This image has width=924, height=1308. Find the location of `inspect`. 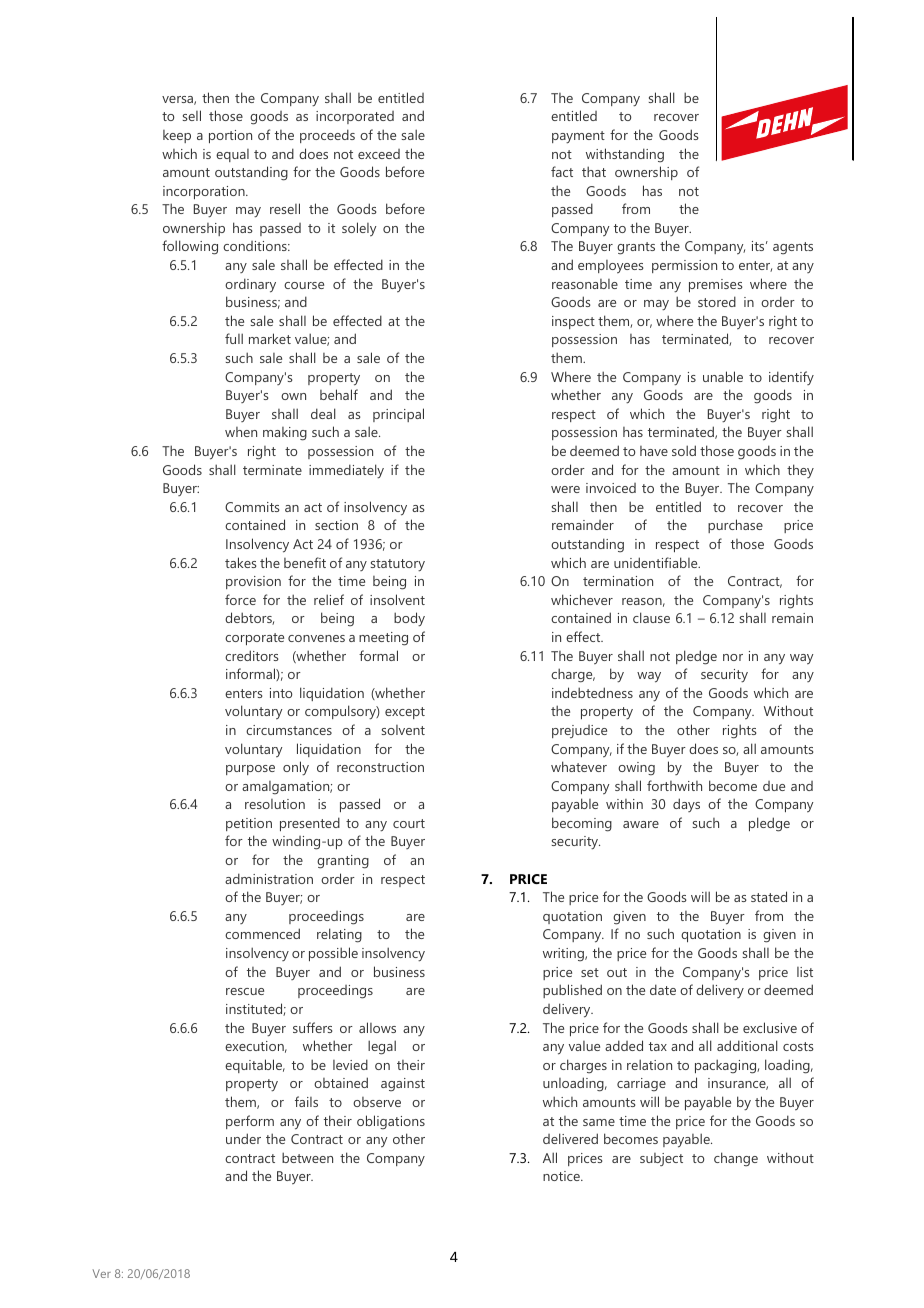

inspect is located at coordinates (573, 322).
